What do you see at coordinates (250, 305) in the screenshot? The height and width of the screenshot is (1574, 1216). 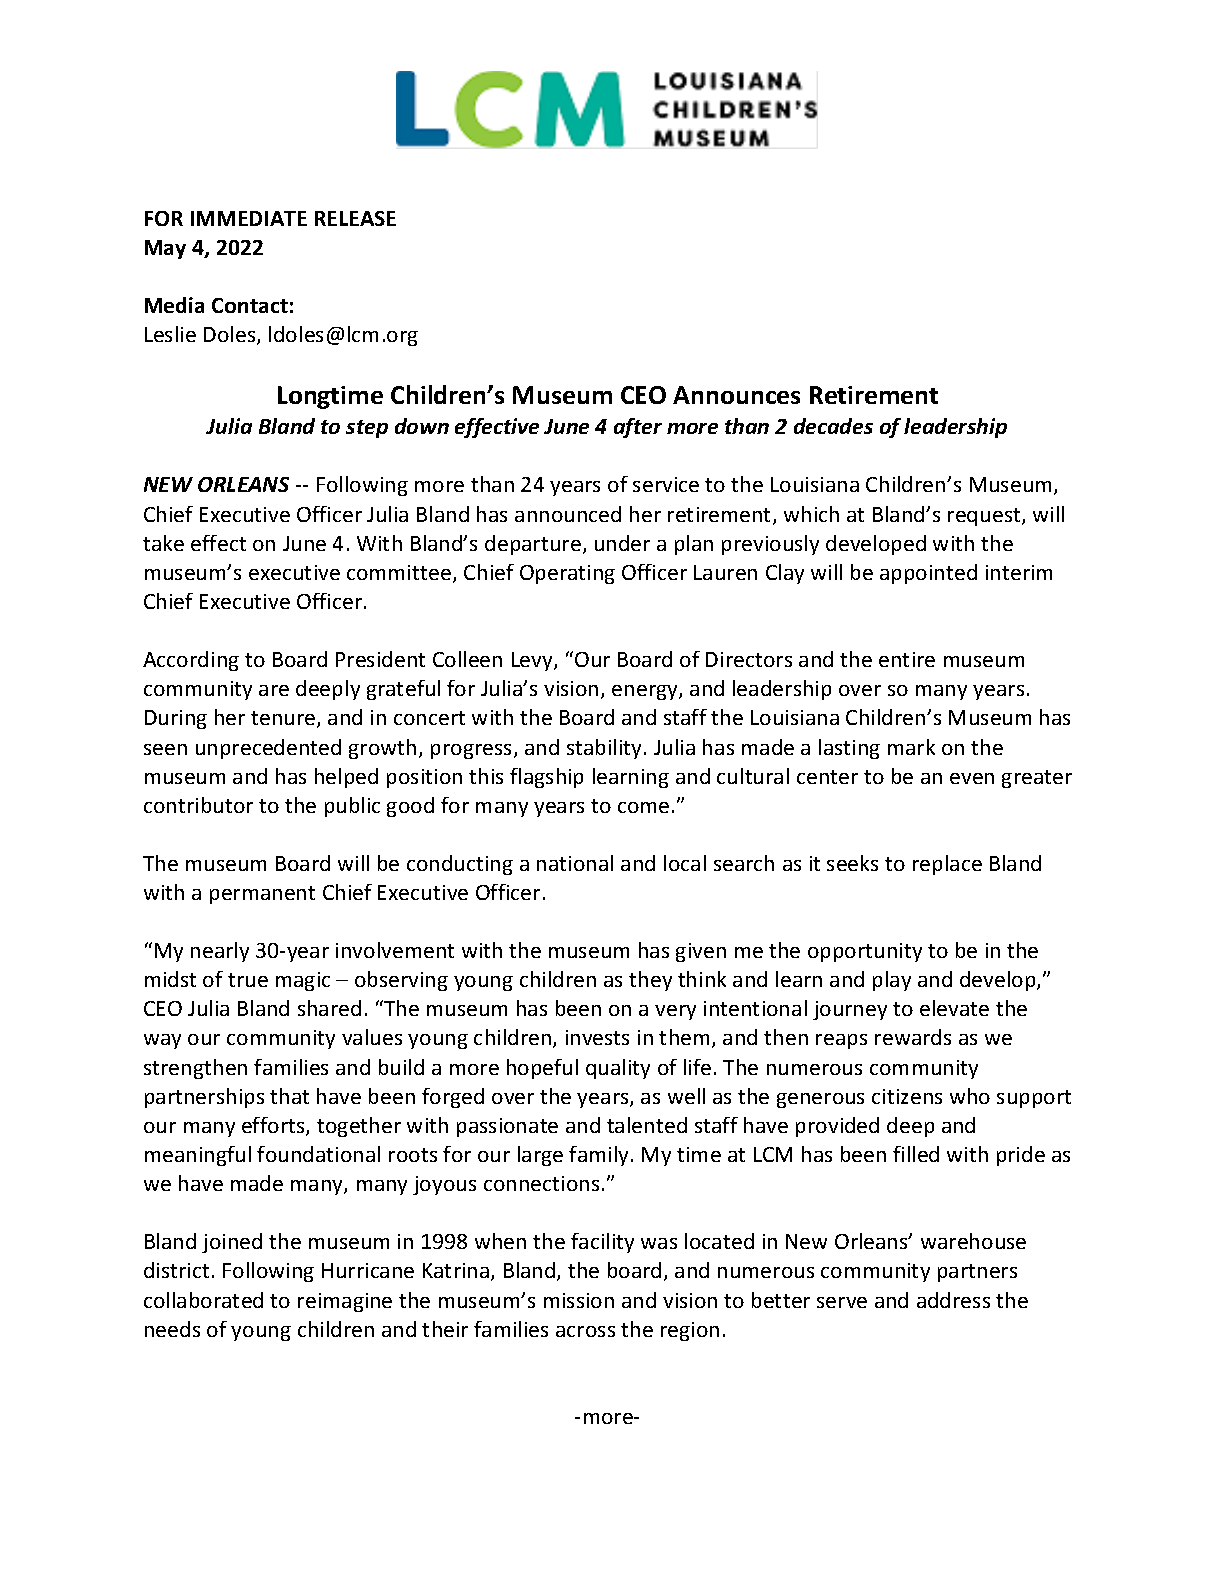 I see `Contact` at bounding box center [250, 305].
